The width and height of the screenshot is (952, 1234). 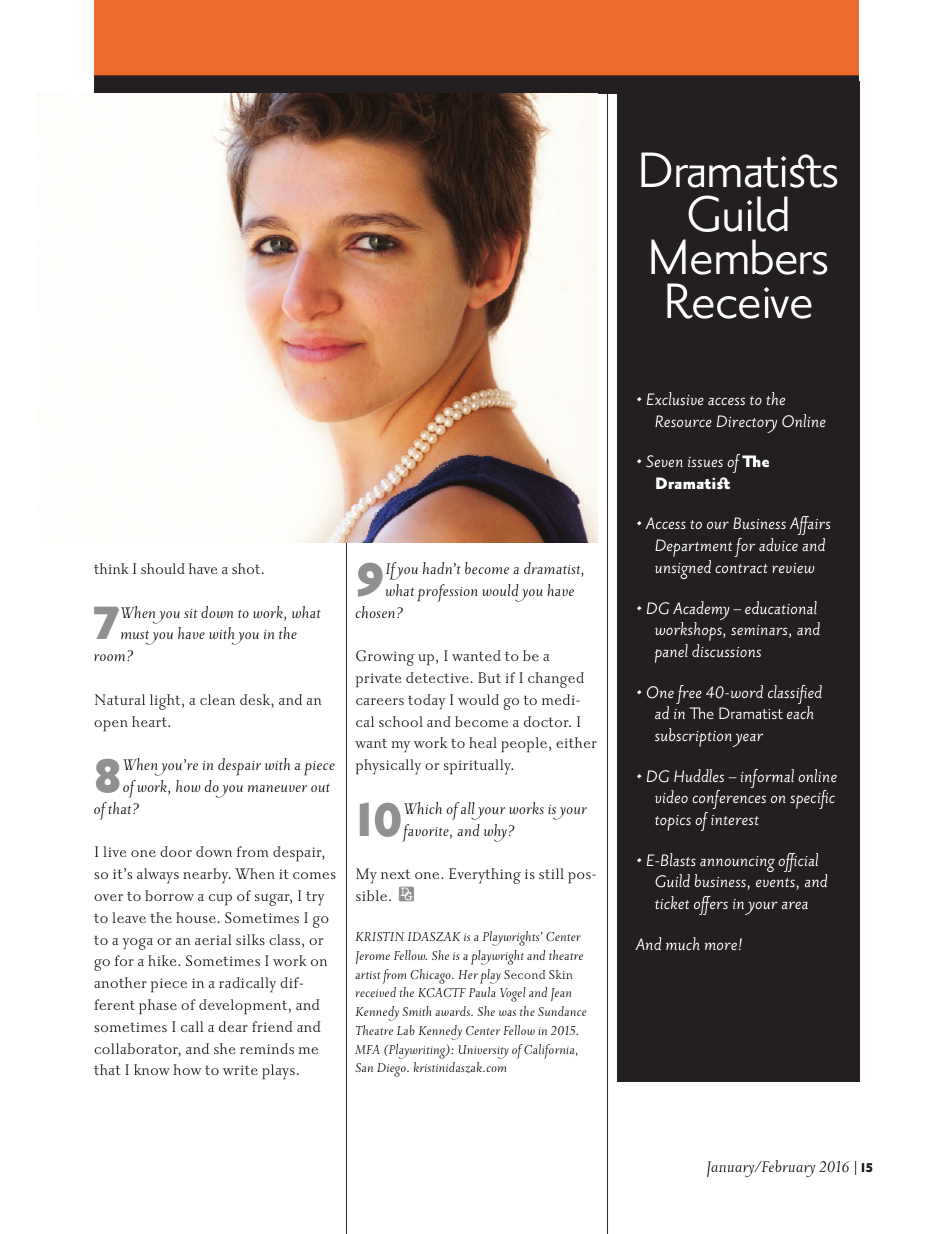 What do you see at coordinates (277, 788) in the screenshot?
I see `maneuver` at bounding box center [277, 788].
